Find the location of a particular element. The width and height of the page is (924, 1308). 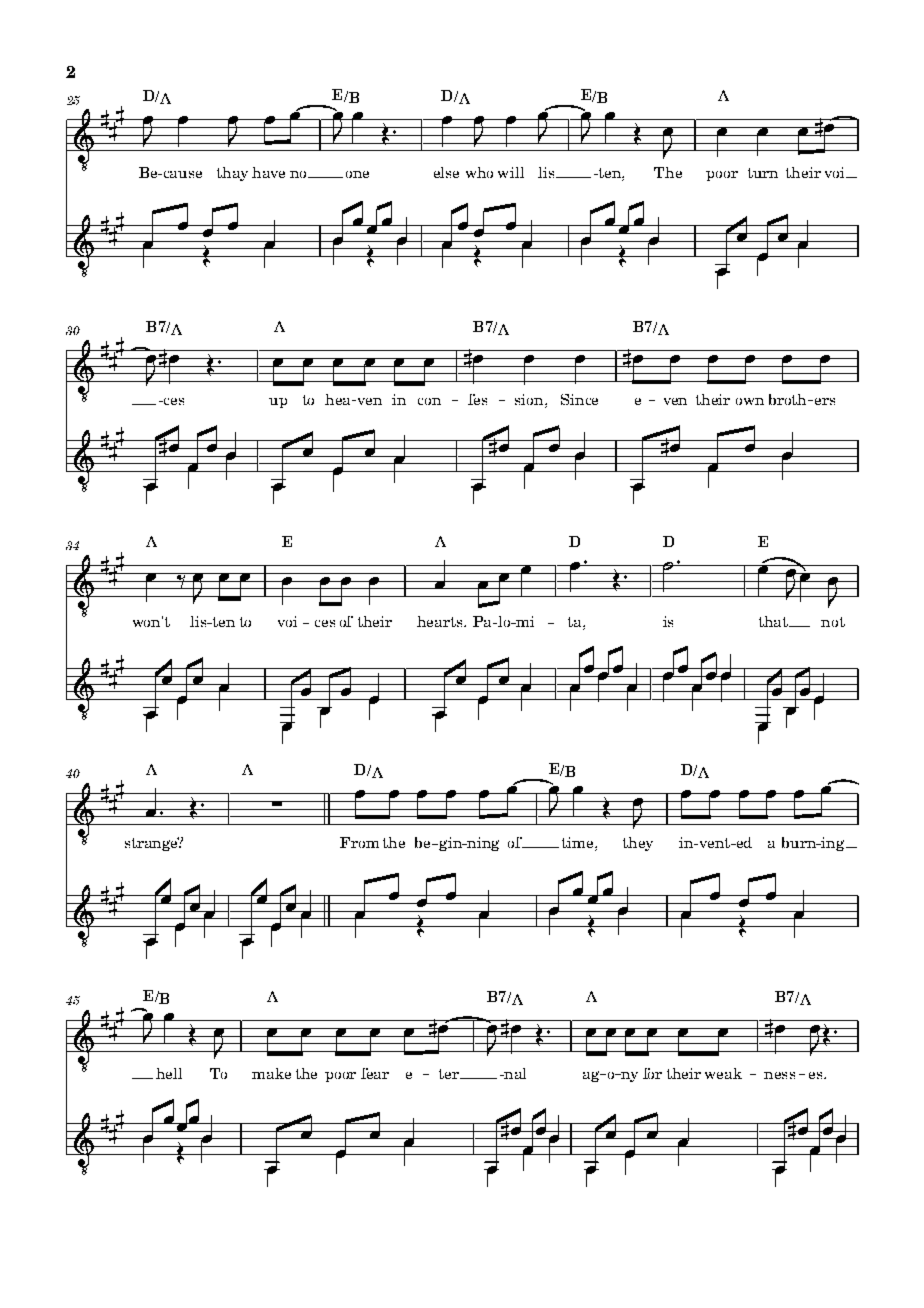

thay is located at coordinates (232, 174).
